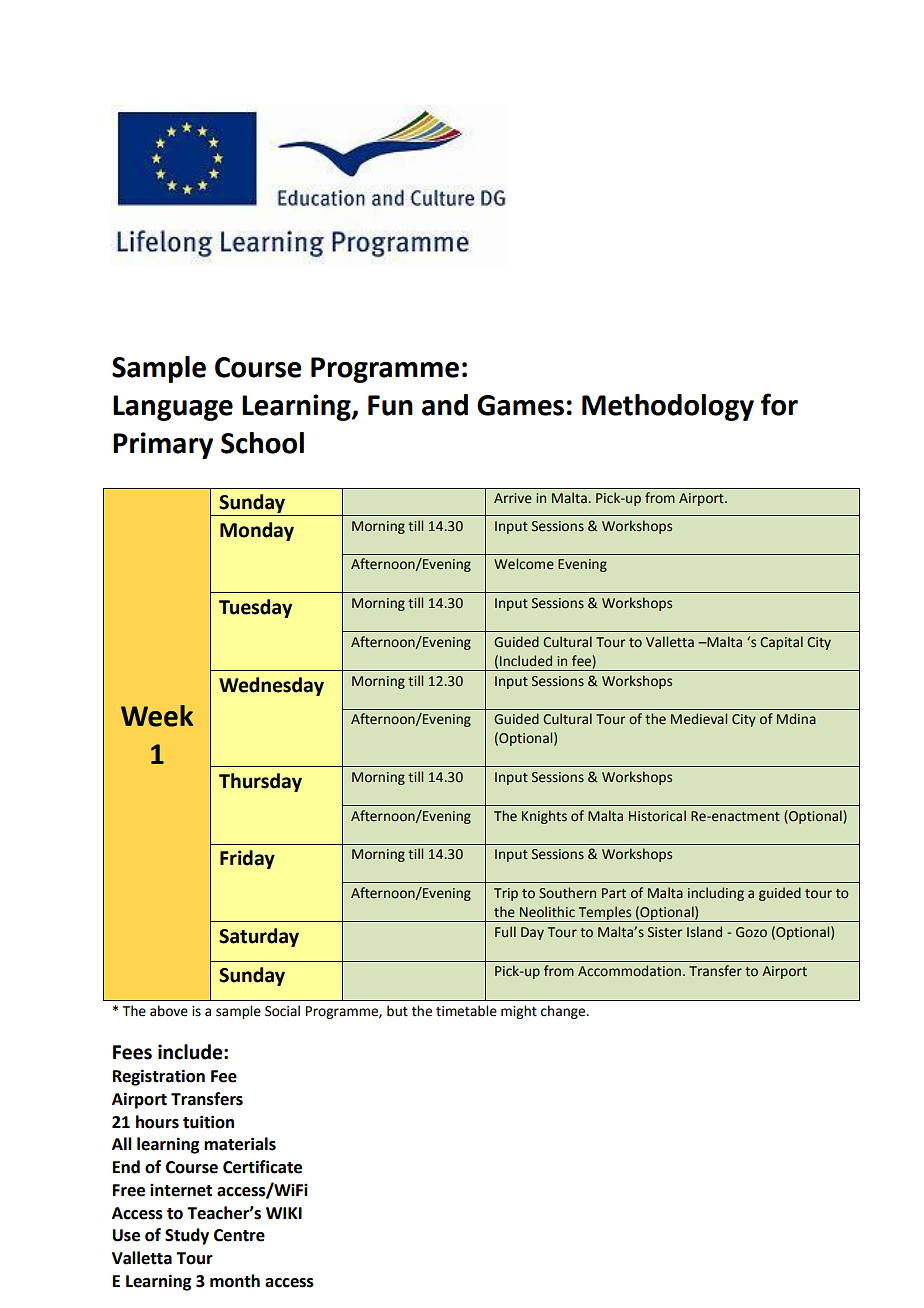 The image size is (924, 1308). I want to click on WIKI, so click(284, 1213).
